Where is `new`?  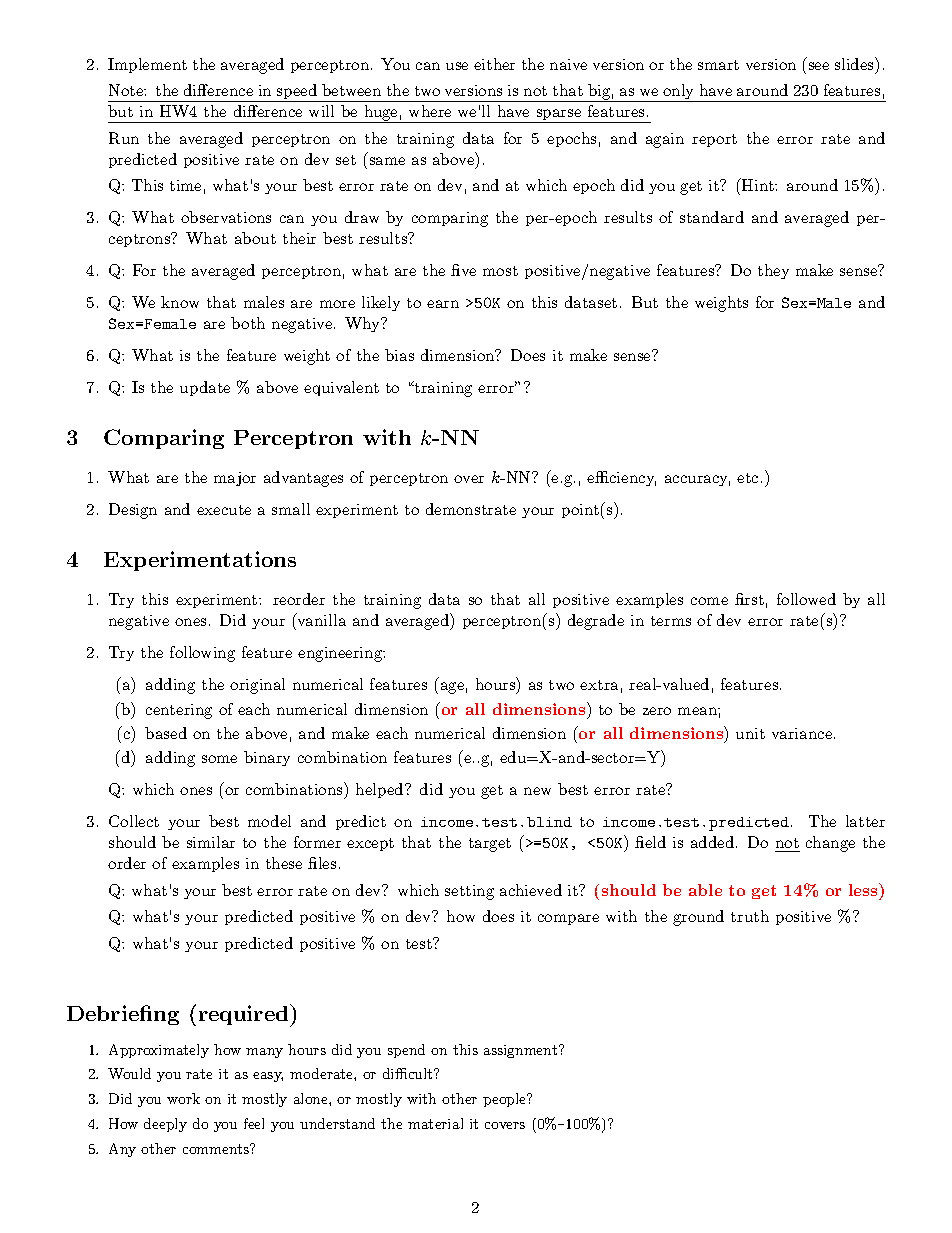 new is located at coordinates (537, 791).
